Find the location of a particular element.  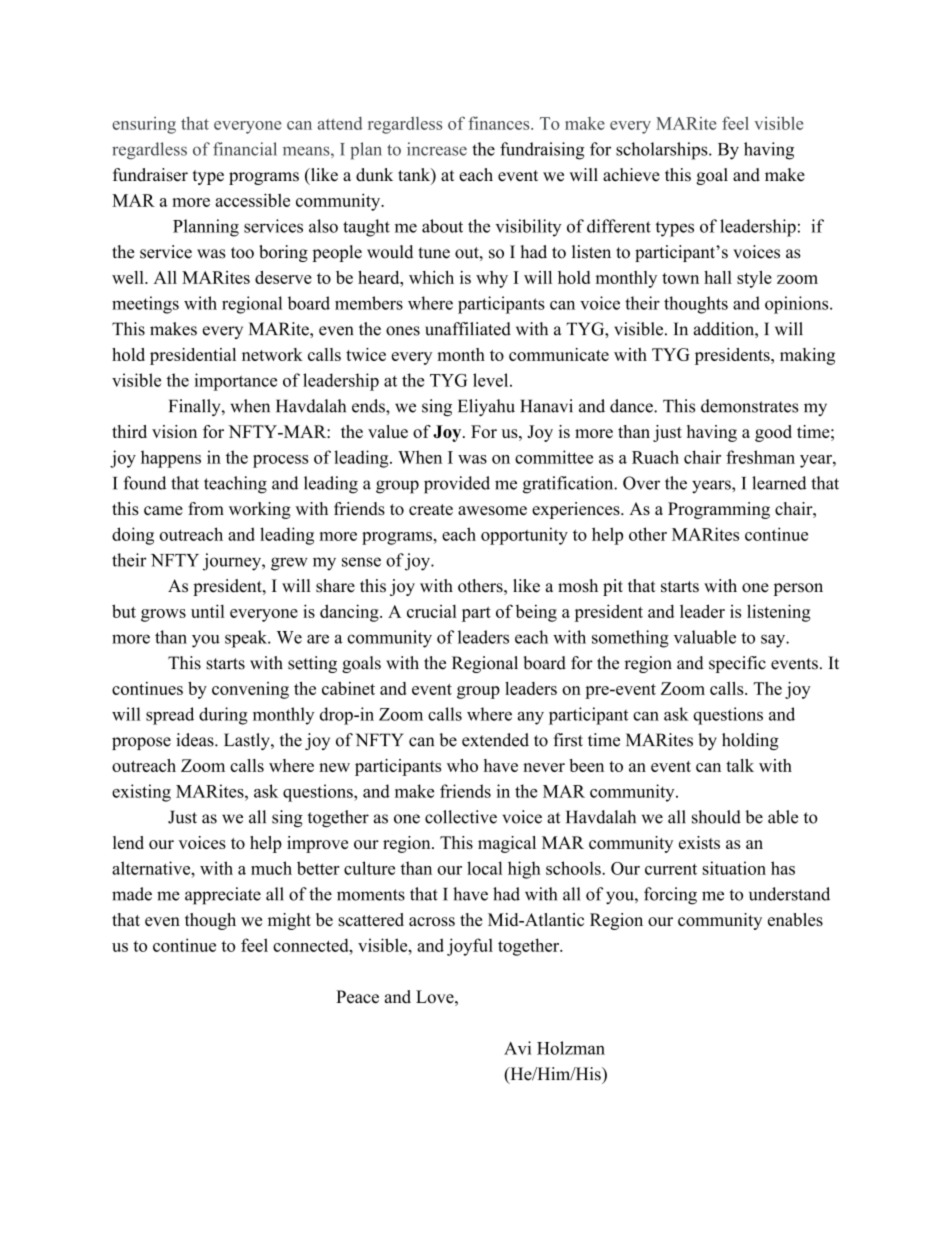

Programming is located at coordinates (719, 510).
